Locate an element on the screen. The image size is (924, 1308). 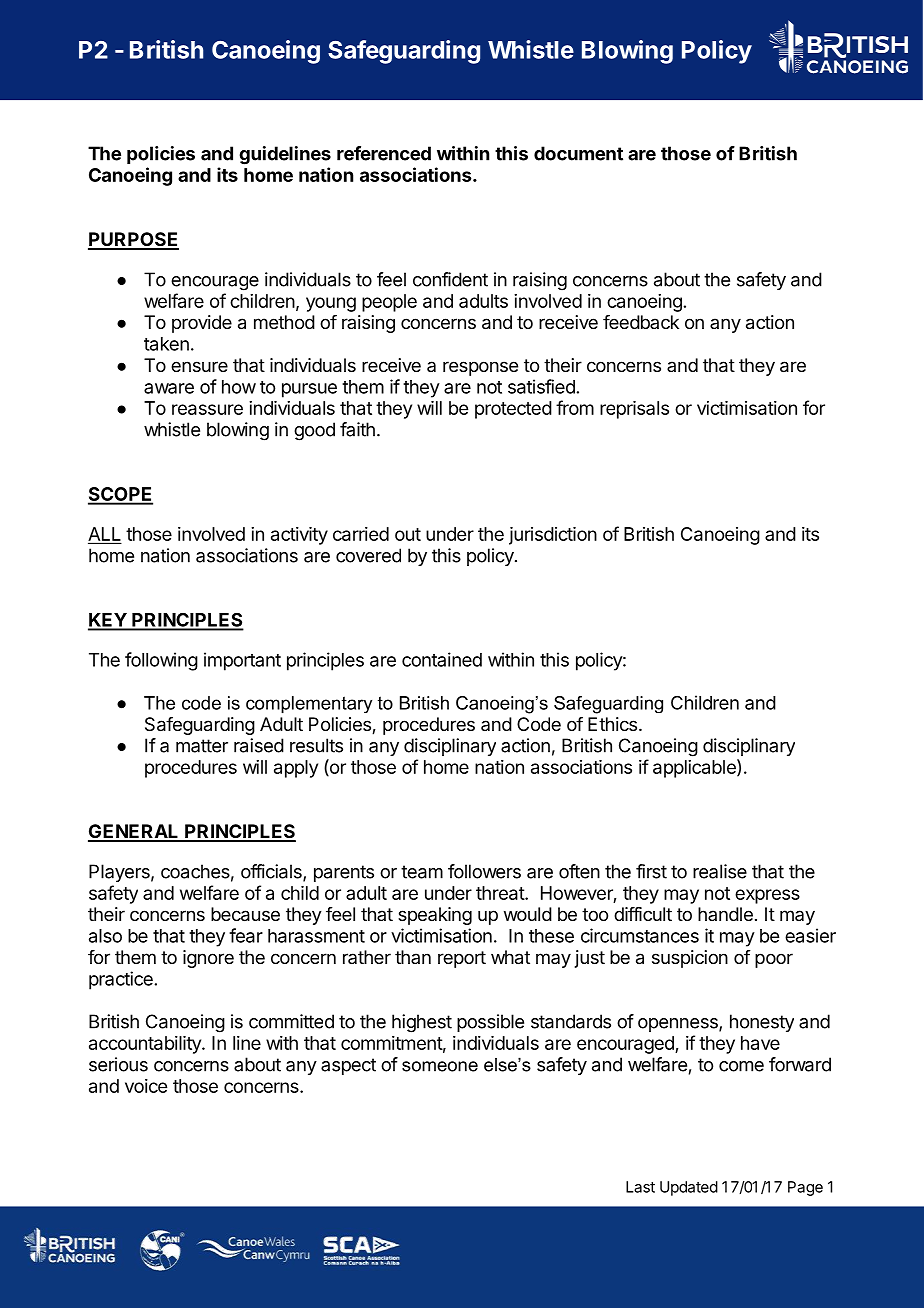
Updated is located at coordinates (689, 1188).
